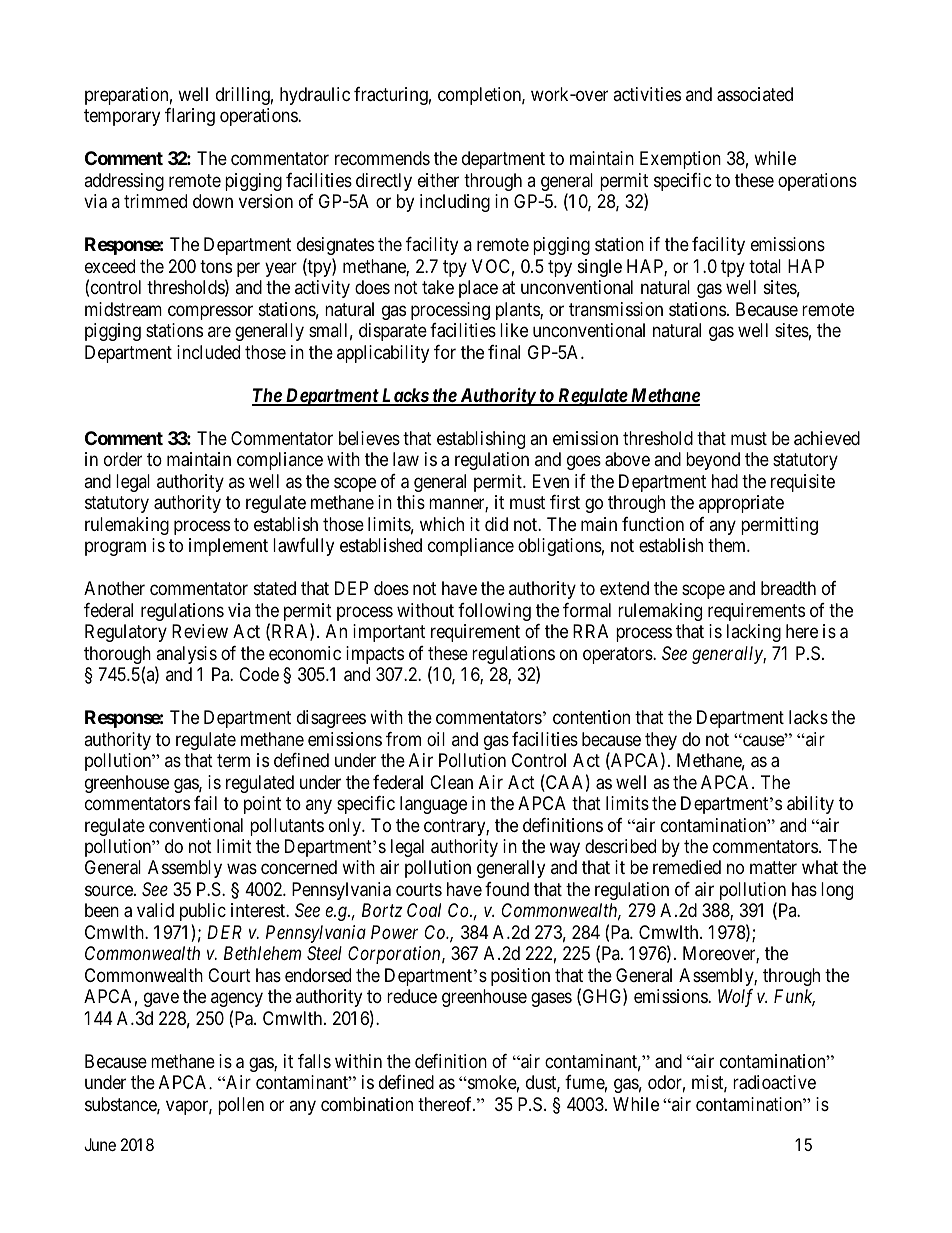 The height and width of the screenshot is (1233, 952). What do you see at coordinates (438, 180) in the screenshot?
I see `either` at bounding box center [438, 180].
